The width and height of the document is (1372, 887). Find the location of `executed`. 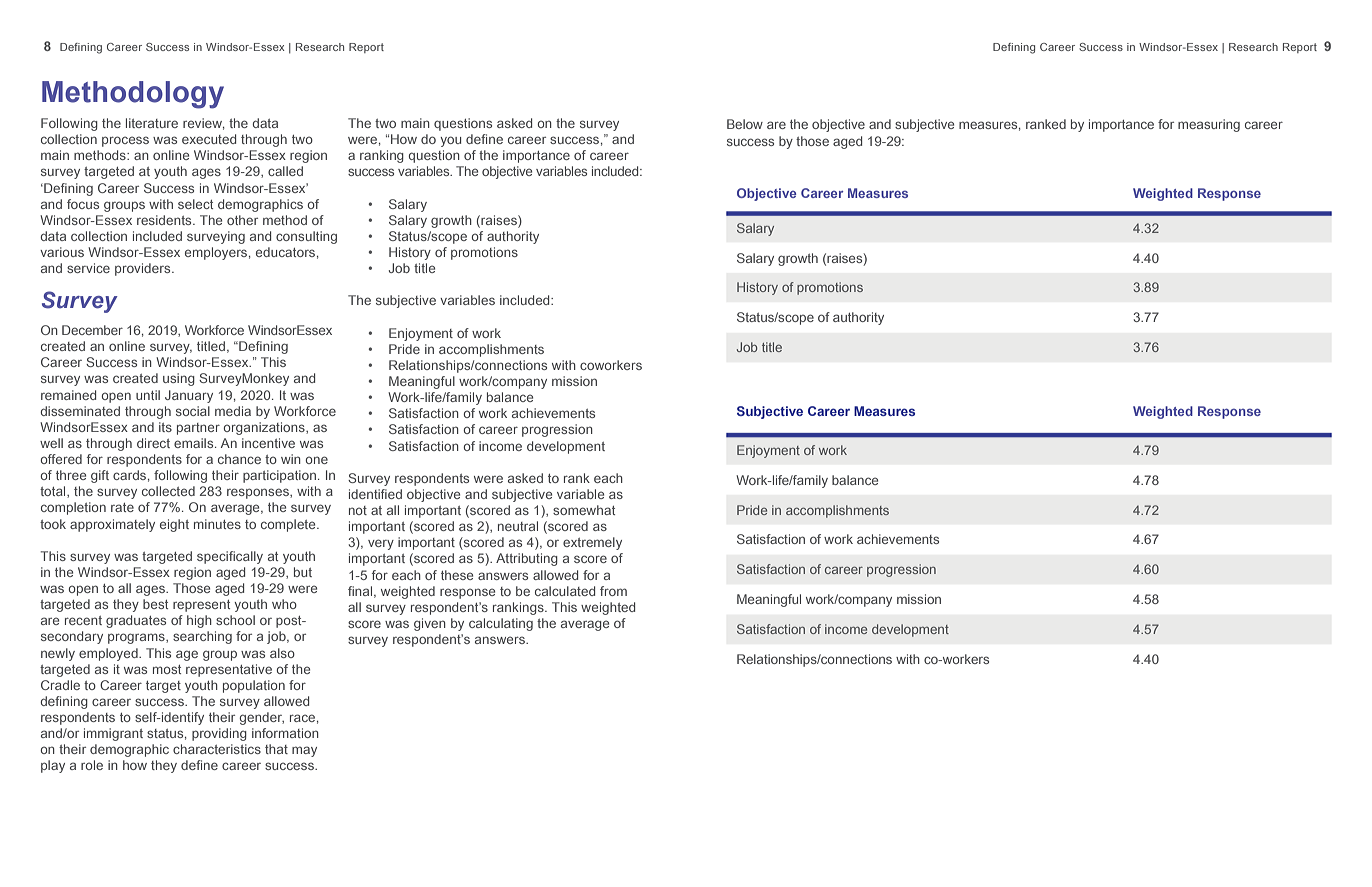

executed is located at coordinates (209, 139).
